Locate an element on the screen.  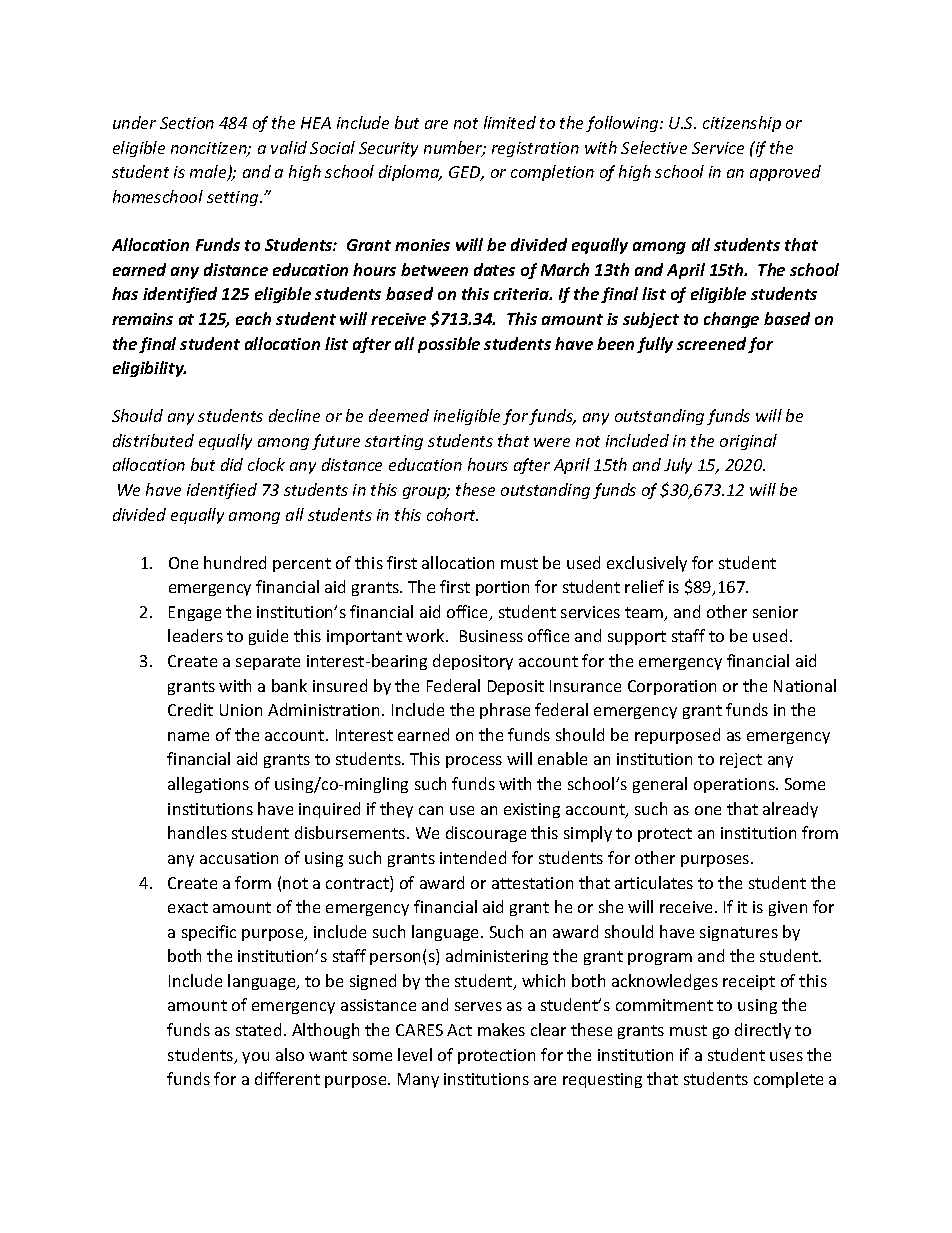
process is located at coordinates (474, 762).
